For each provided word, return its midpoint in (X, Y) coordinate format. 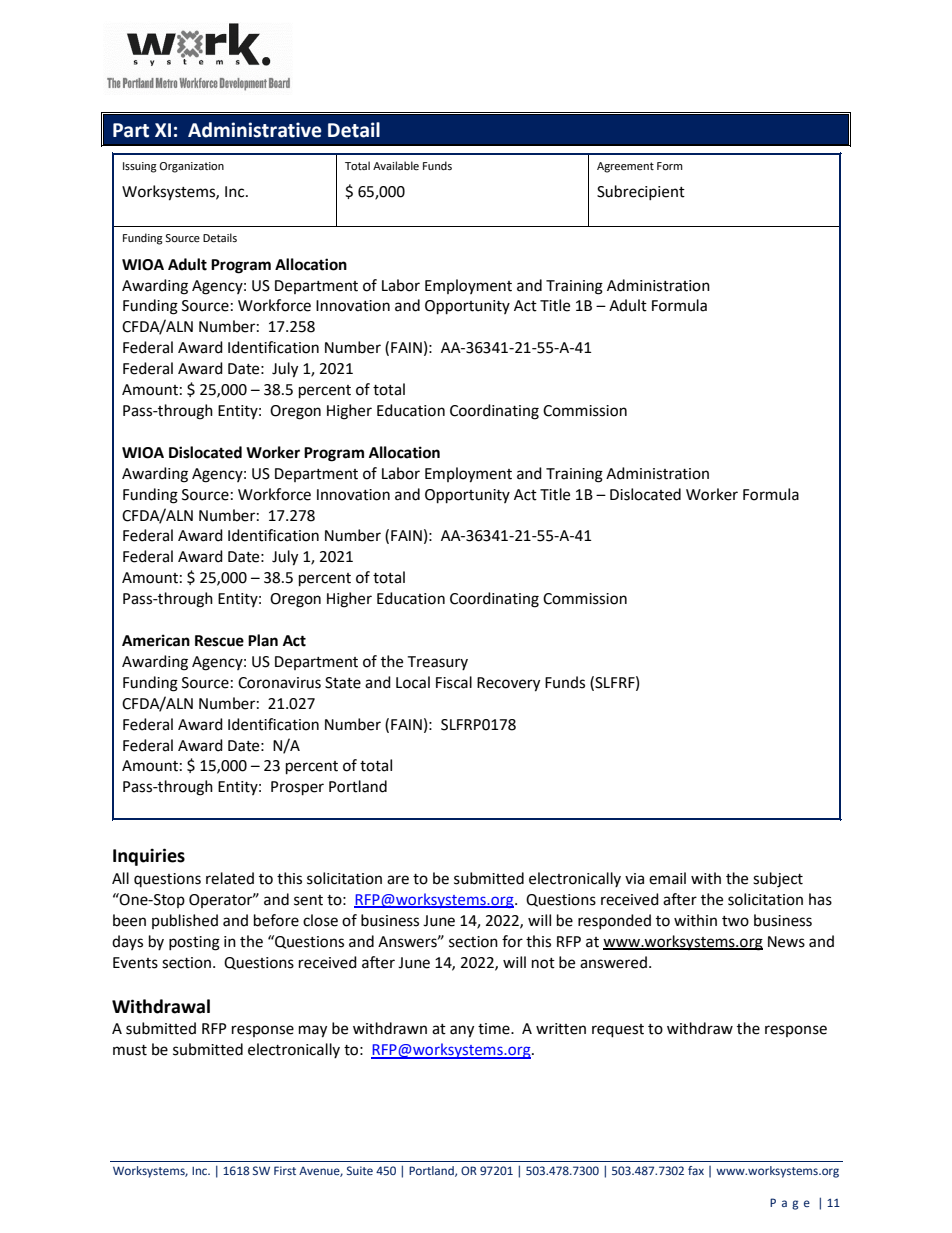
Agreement (625, 167)
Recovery (508, 684)
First (285, 1170)
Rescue (219, 641)
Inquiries (149, 857)
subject (778, 880)
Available (396, 166)
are (398, 880)
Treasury (437, 663)
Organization (192, 167)
